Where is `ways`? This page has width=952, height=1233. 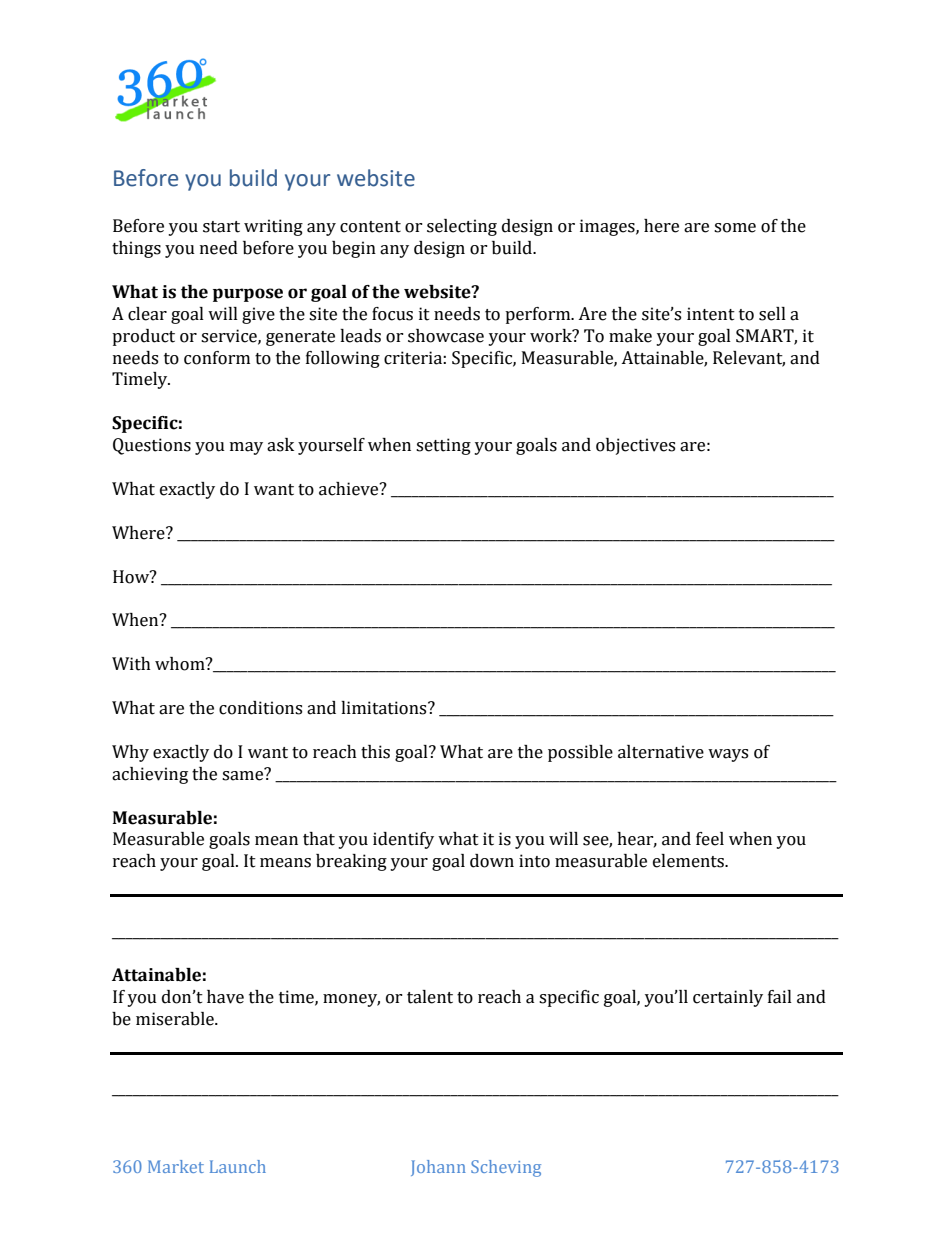
ways is located at coordinates (728, 755).
